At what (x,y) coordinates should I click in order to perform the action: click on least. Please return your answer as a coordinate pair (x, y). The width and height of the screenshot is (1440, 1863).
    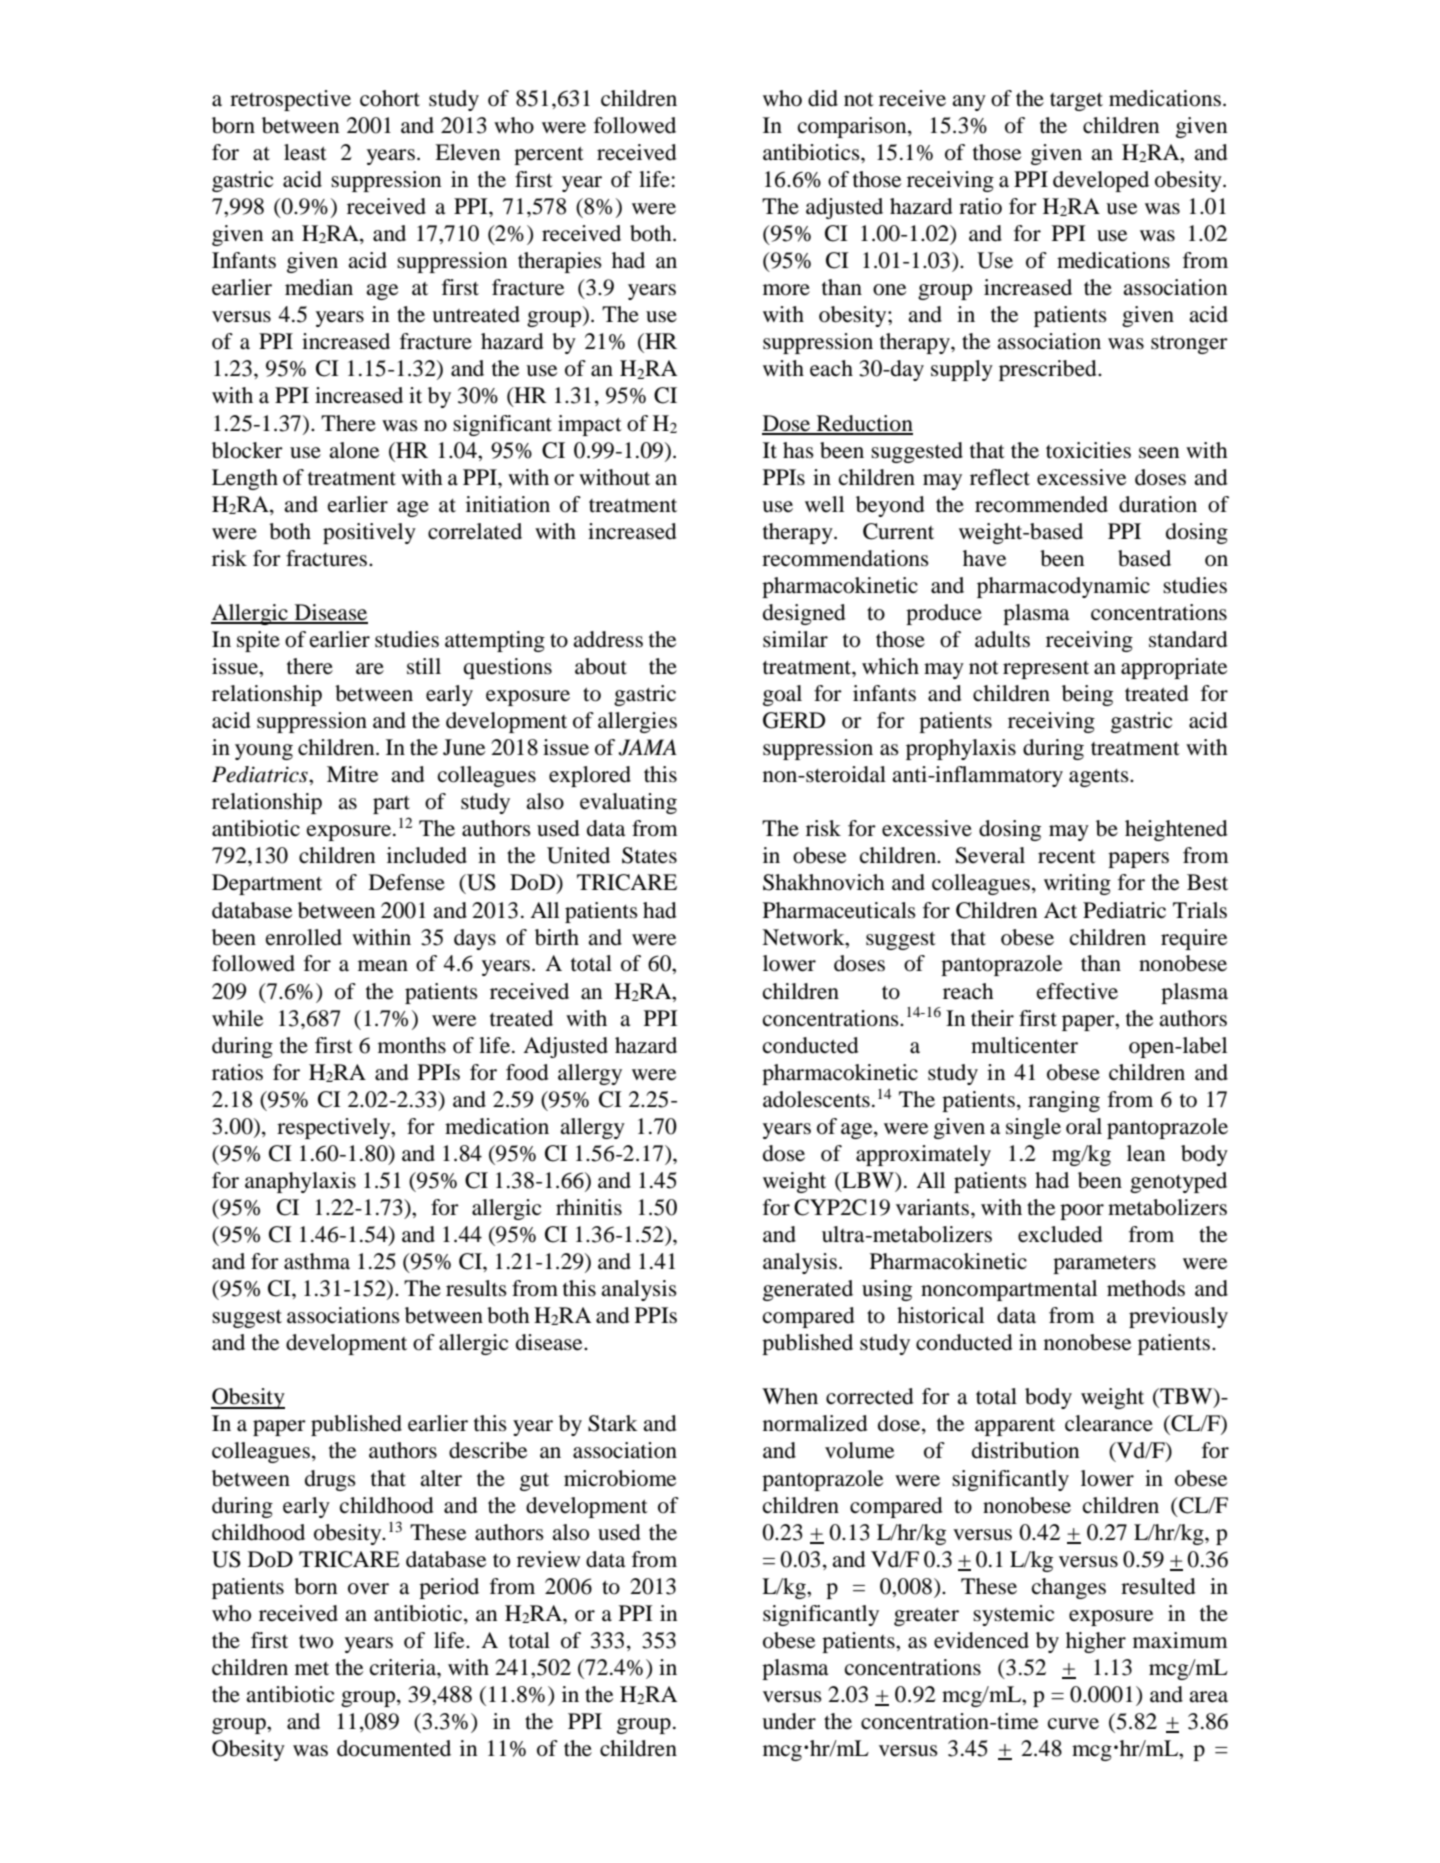
    Looking at the image, I should click on (305, 152).
